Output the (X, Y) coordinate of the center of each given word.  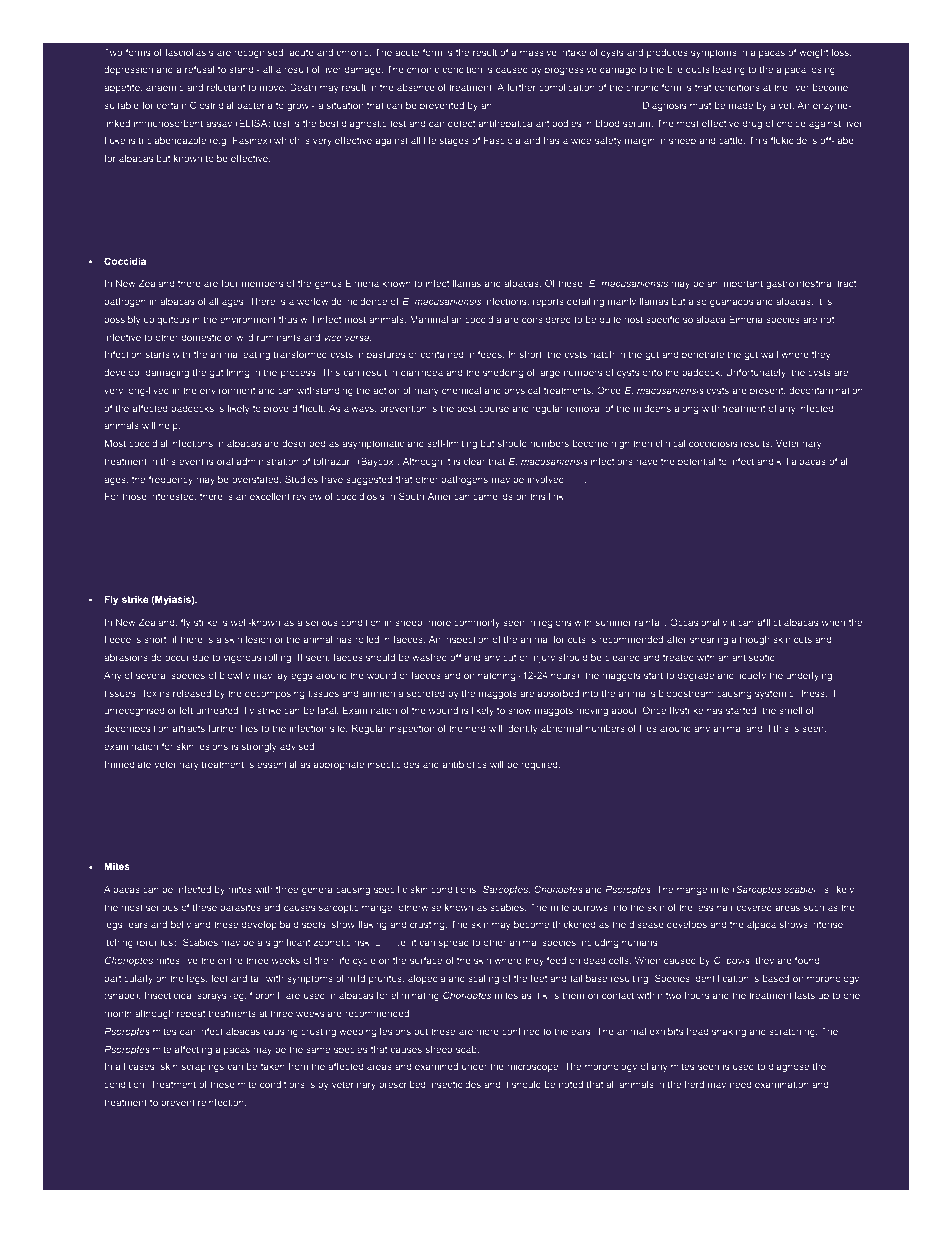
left (186, 710)
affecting (193, 1050)
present (767, 391)
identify (522, 729)
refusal (199, 69)
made (741, 105)
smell (790, 710)
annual (510, 105)
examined (436, 1066)
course (494, 409)
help (169, 426)
